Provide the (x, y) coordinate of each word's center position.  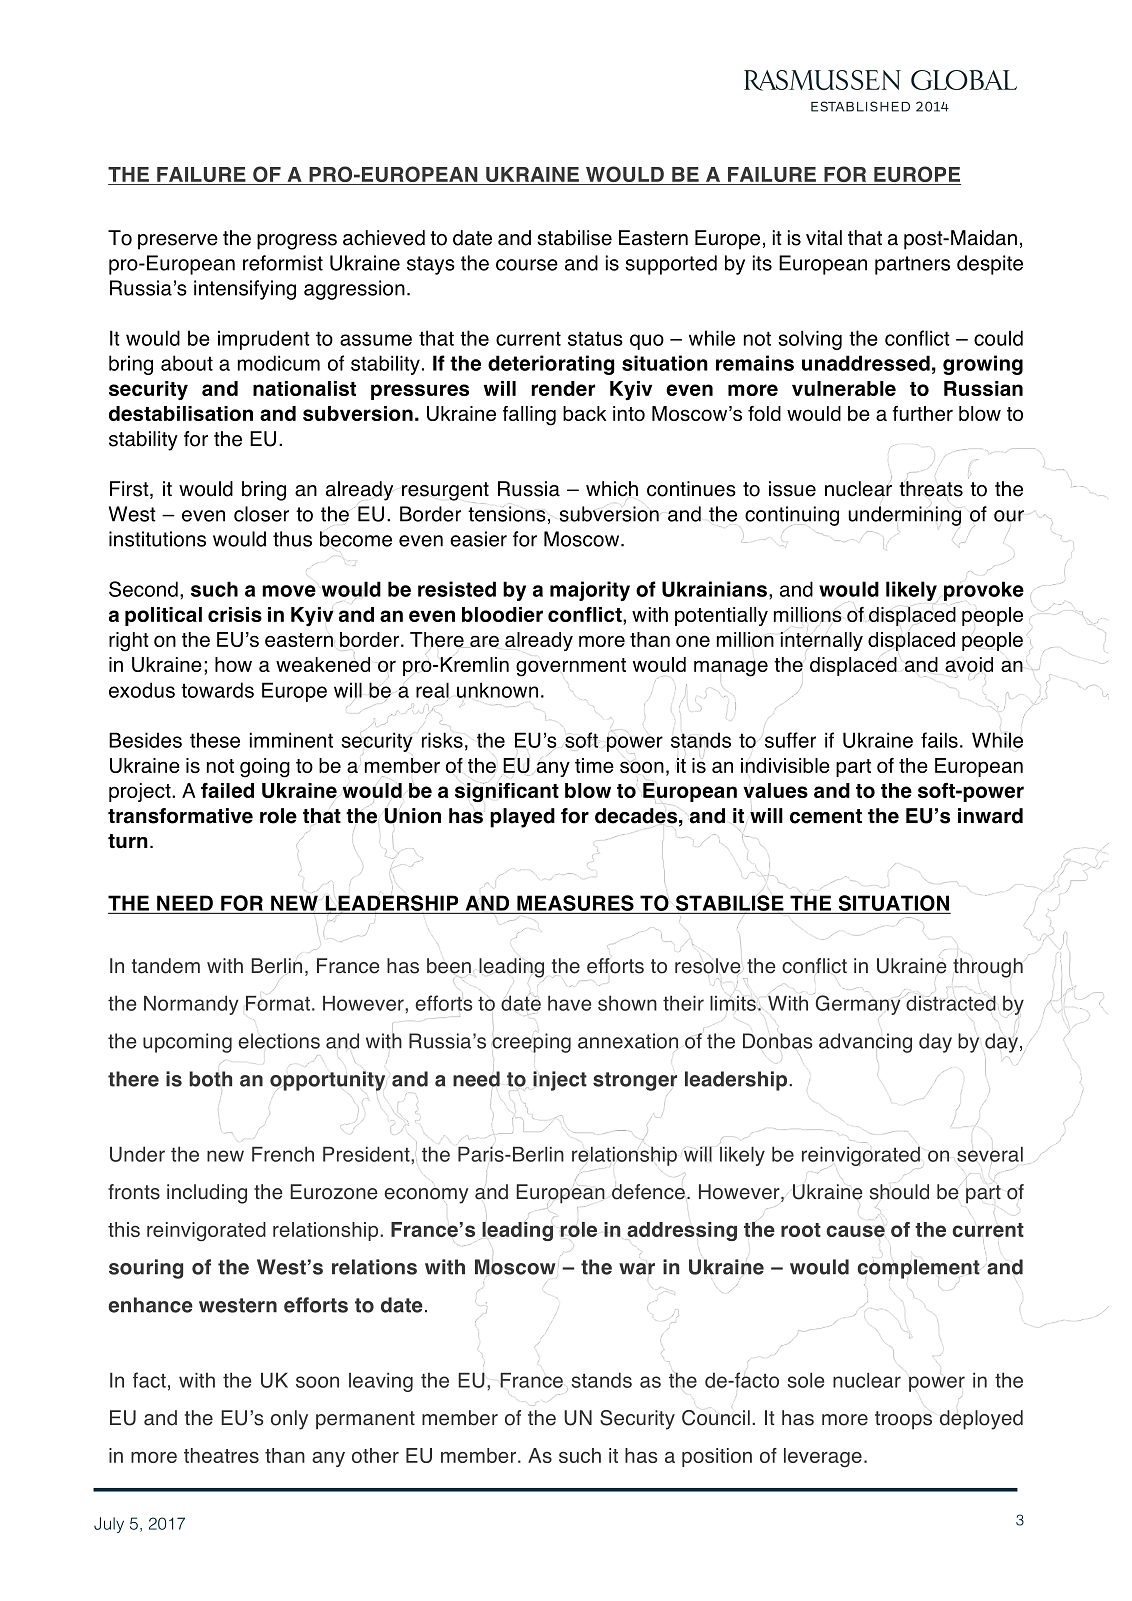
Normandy (191, 1005)
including (207, 1194)
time (594, 765)
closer (261, 514)
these (215, 740)
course (527, 265)
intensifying (245, 290)
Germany (857, 1004)
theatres (221, 1455)
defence (648, 1192)
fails (939, 740)
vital (824, 238)
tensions (507, 514)
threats (931, 489)
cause (855, 1231)
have (569, 1003)
